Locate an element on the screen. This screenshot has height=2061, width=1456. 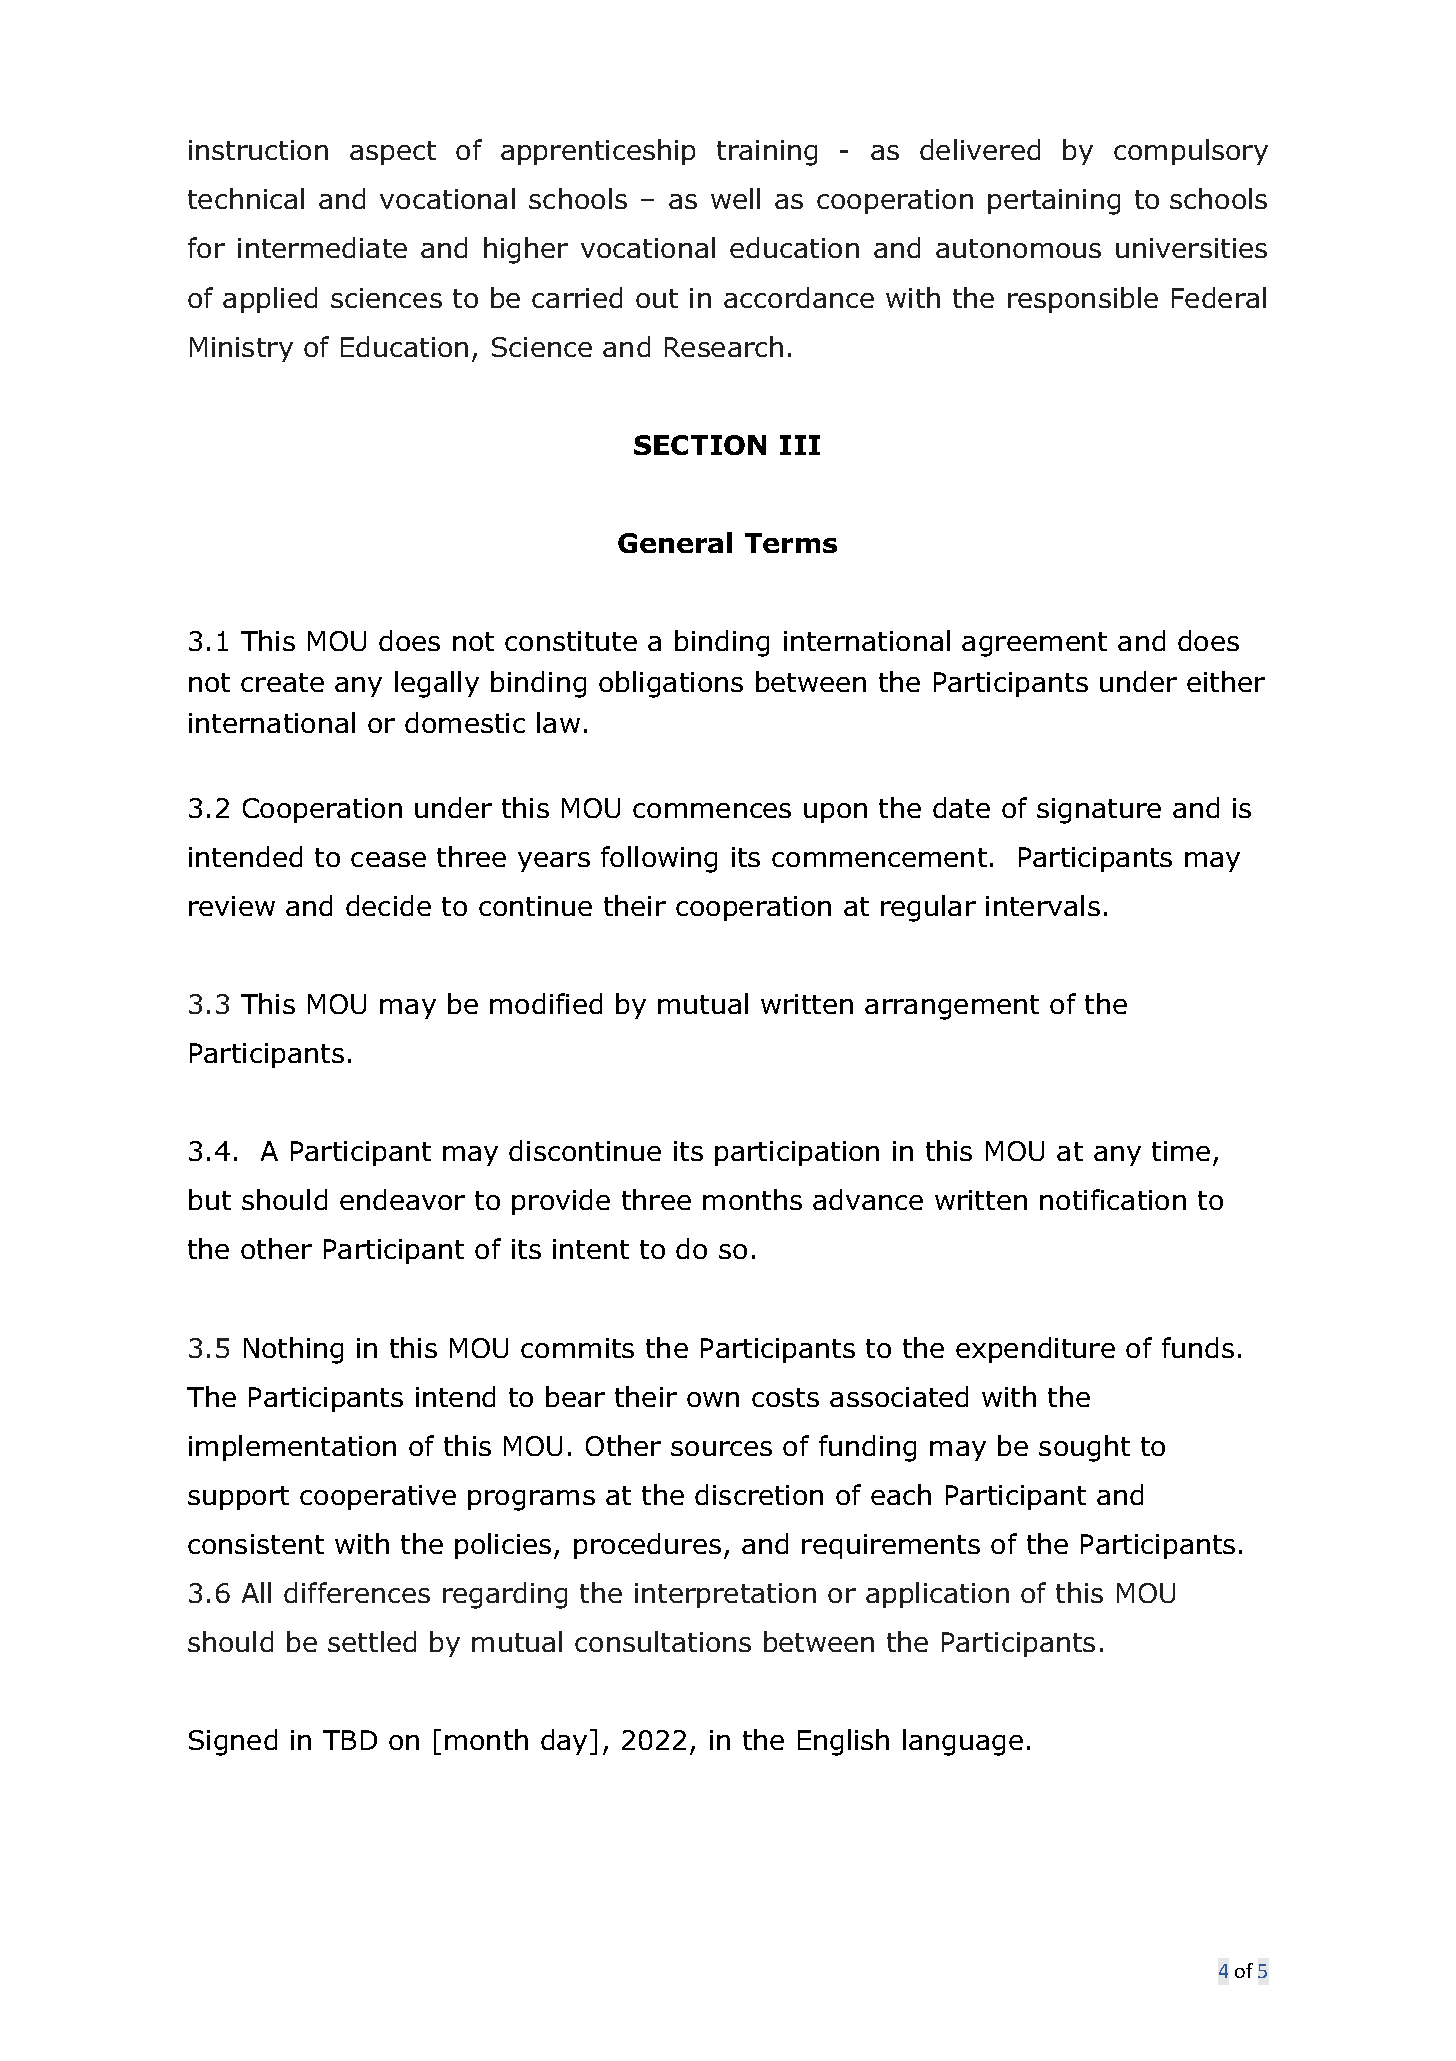
intermediate is located at coordinates (322, 247).
